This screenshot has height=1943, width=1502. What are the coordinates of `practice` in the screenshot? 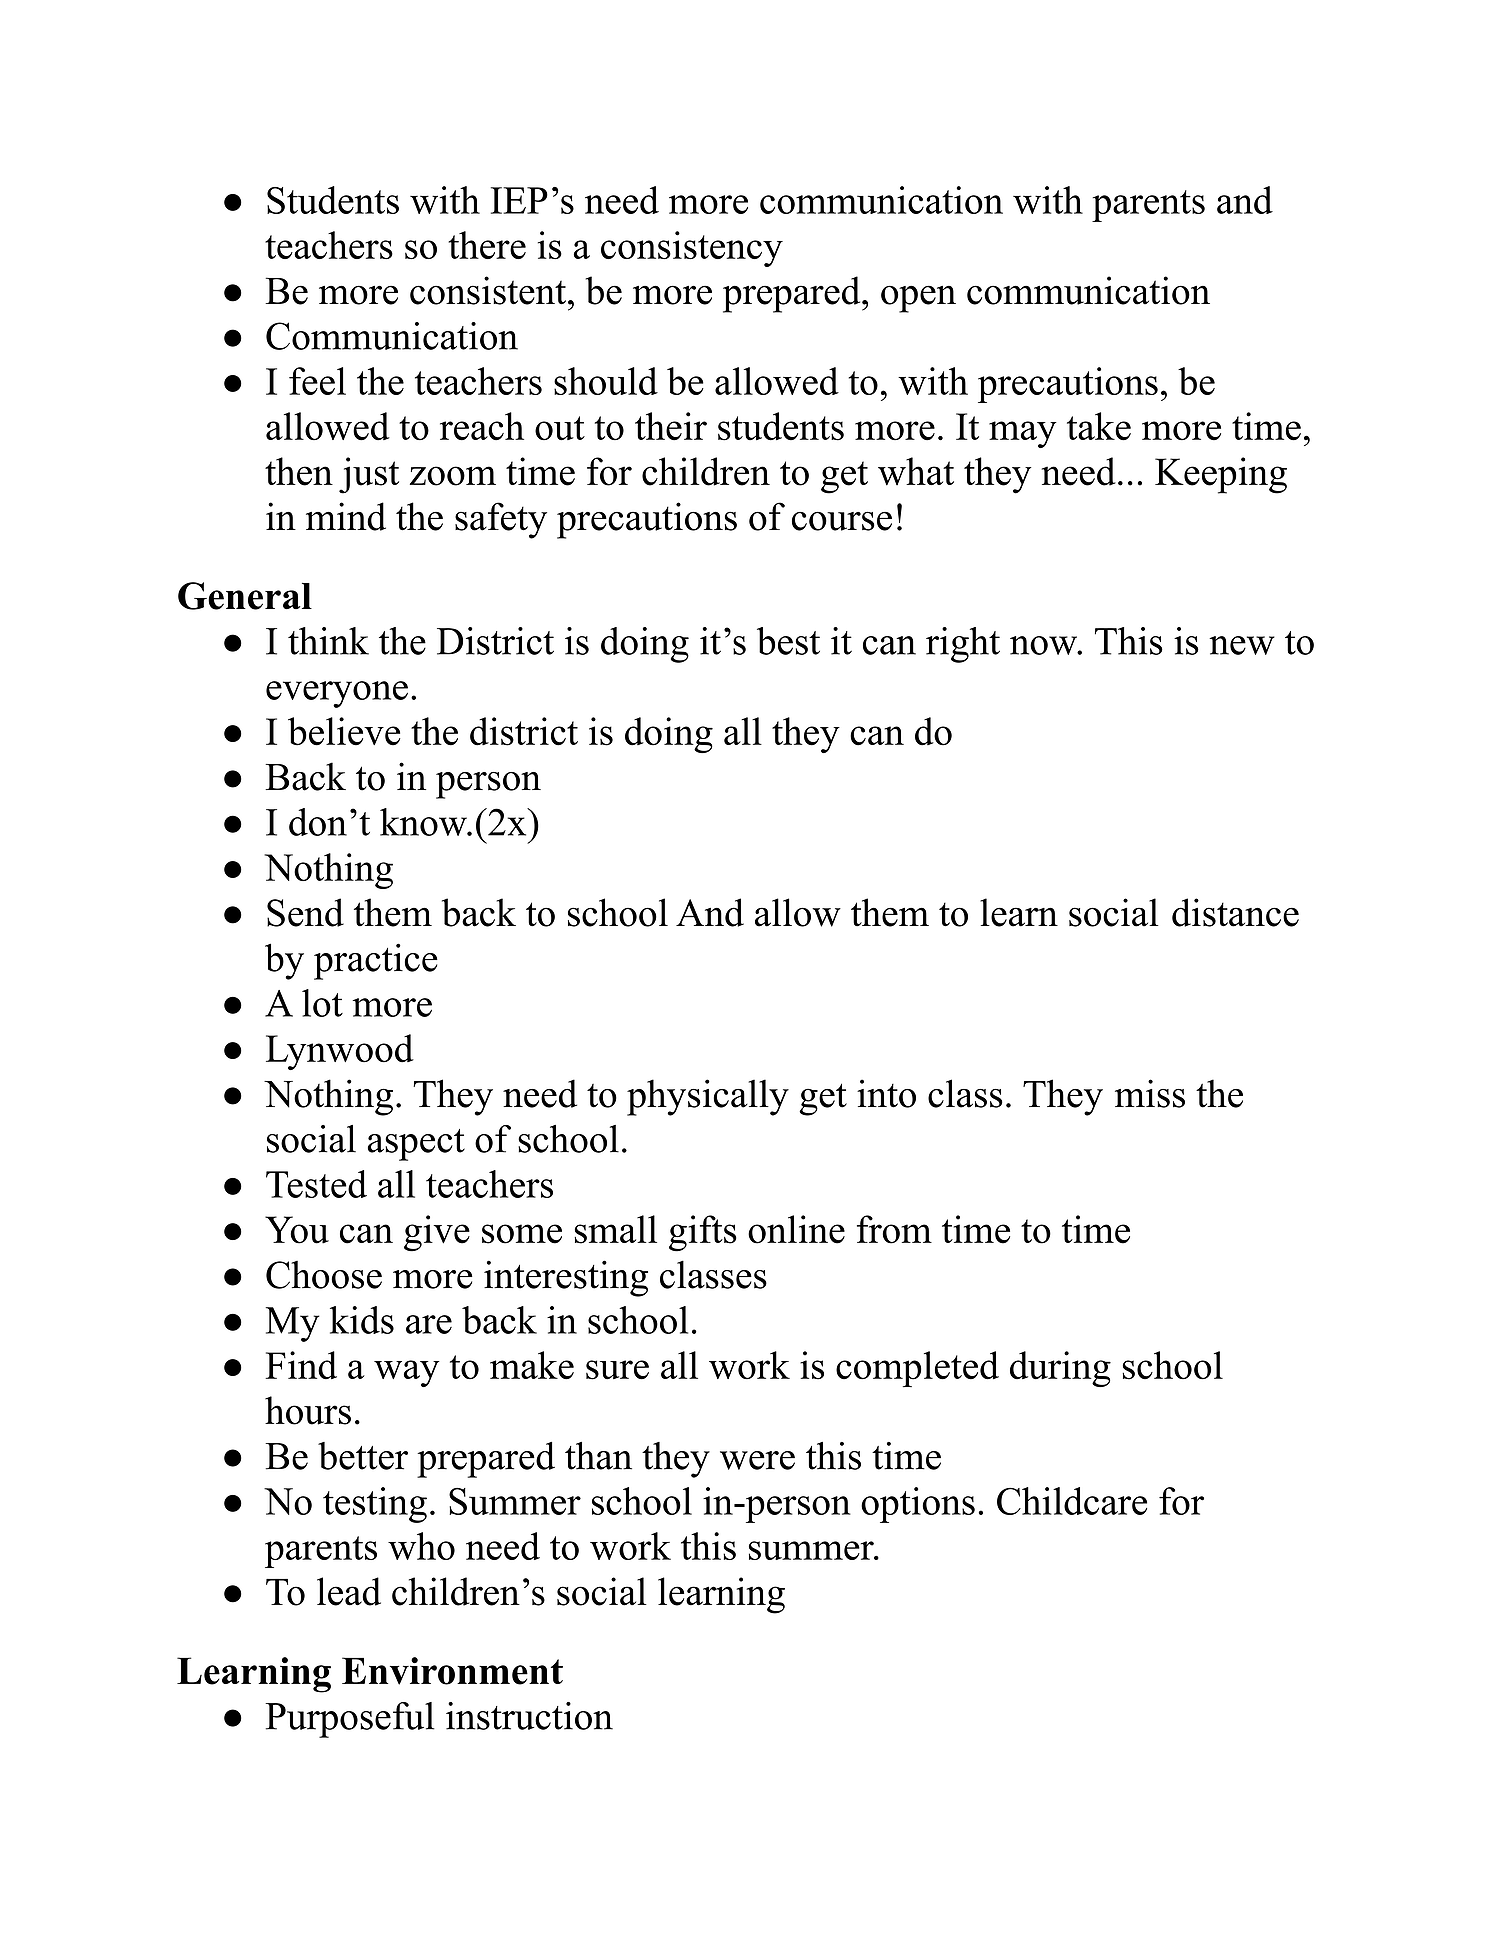 It's located at (376, 961).
